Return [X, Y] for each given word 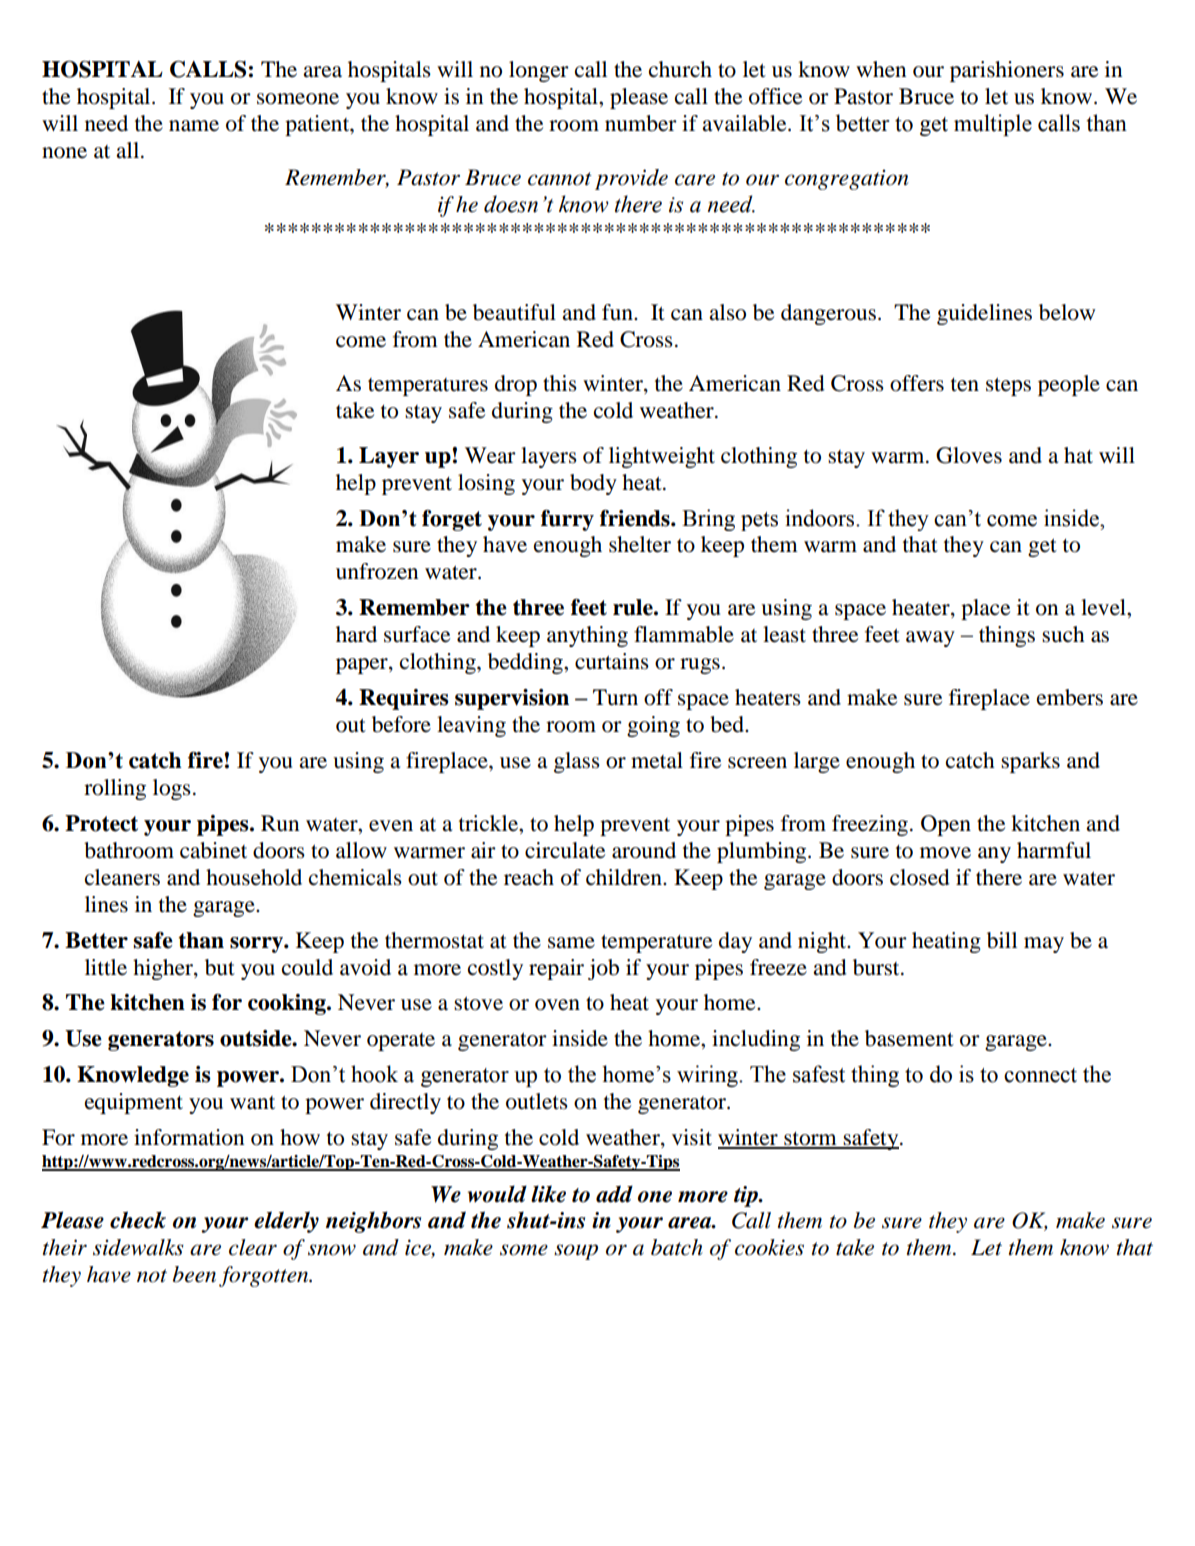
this [560, 383]
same [571, 943]
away [930, 639]
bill [1002, 940]
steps [1008, 386]
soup [576, 1252]
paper [363, 666]
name [194, 126]
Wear [490, 455]
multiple [993, 125]
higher [164, 969]
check [138, 1220]
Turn [615, 697]
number [641, 123]
